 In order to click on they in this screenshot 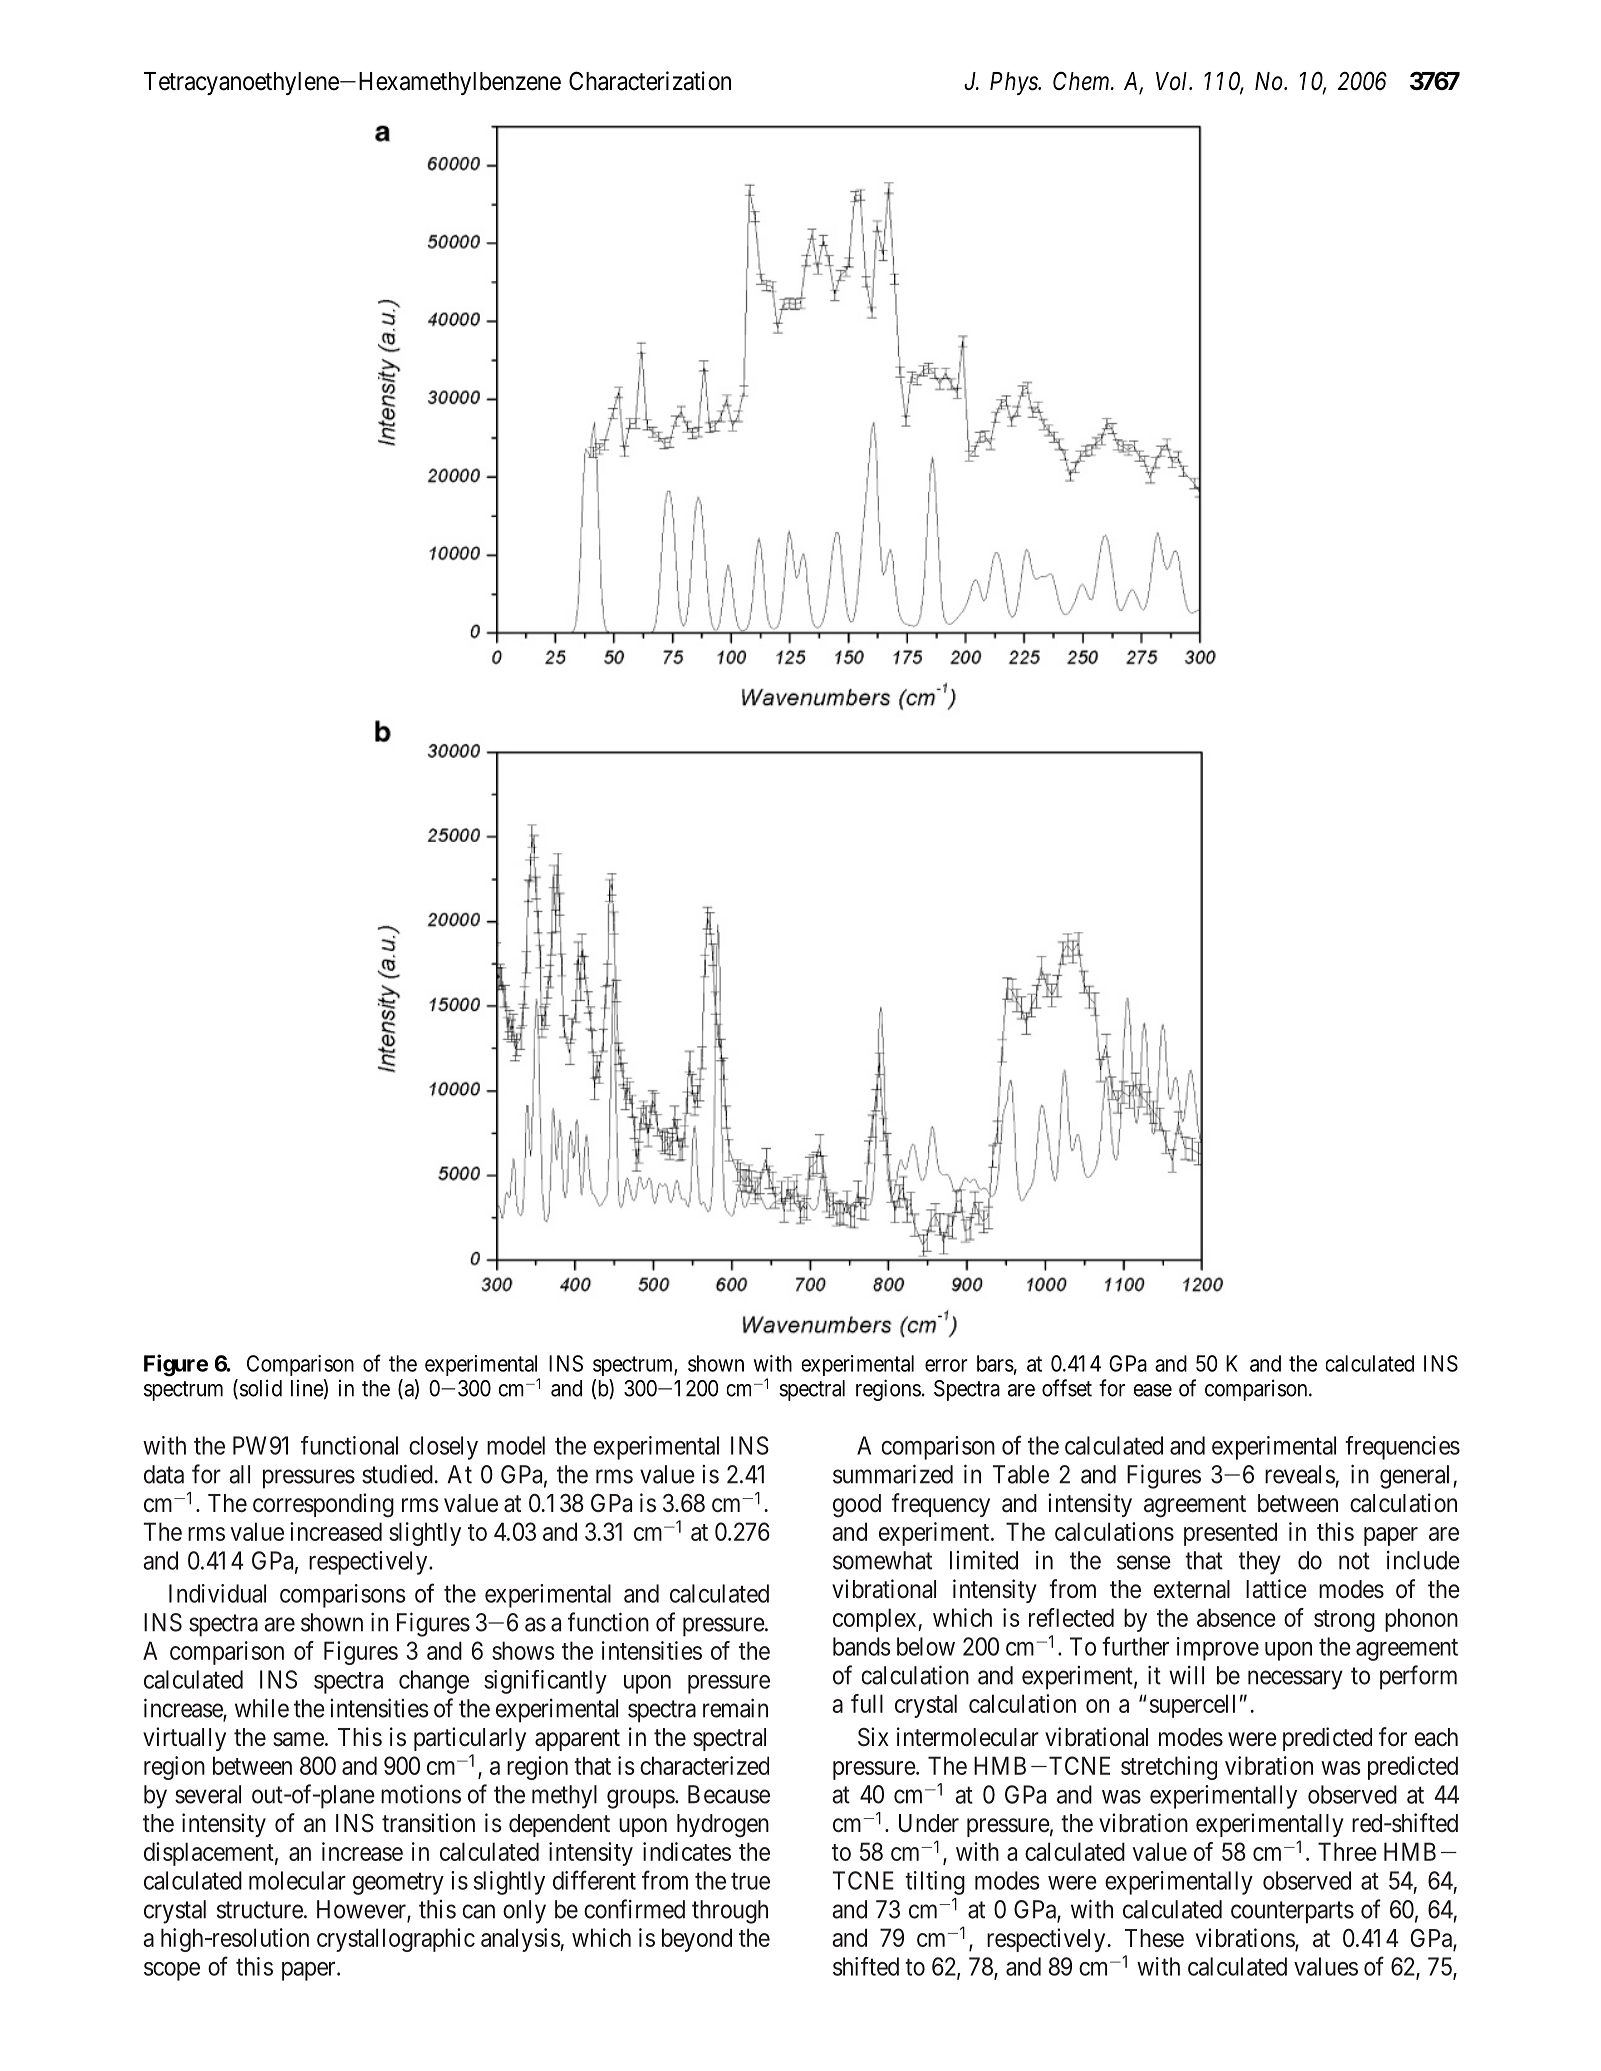, I will do `click(1260, 1563)`.
